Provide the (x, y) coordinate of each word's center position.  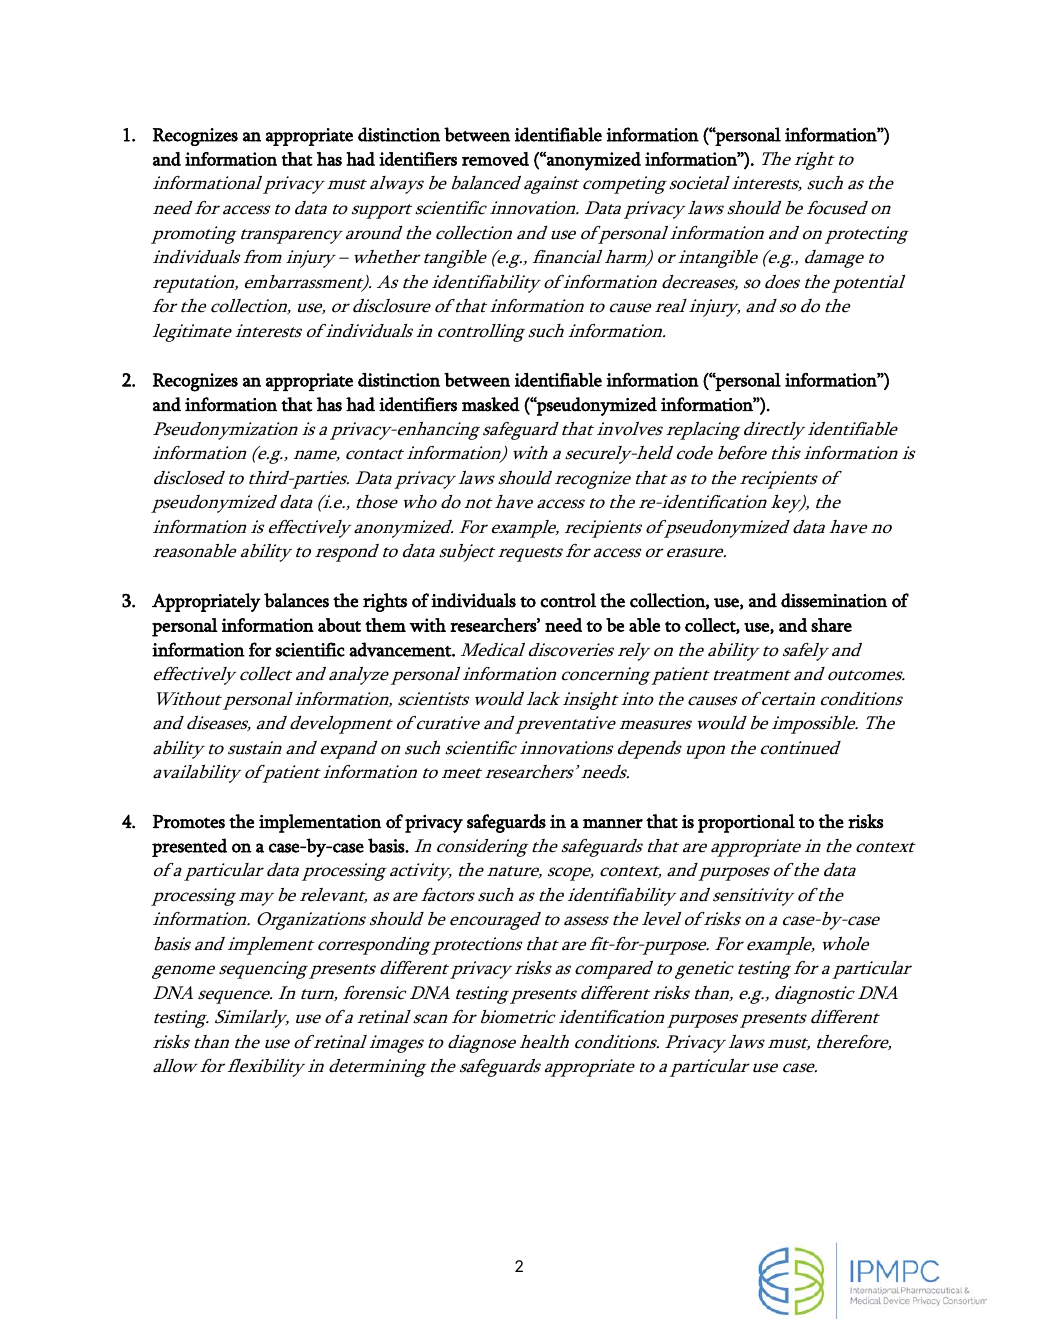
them (385, 625)
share (831, 625)
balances (296, 600)
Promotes (189, 822)
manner (613, 824)
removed (495, 159)
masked (491, 404)
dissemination (834, 600)
